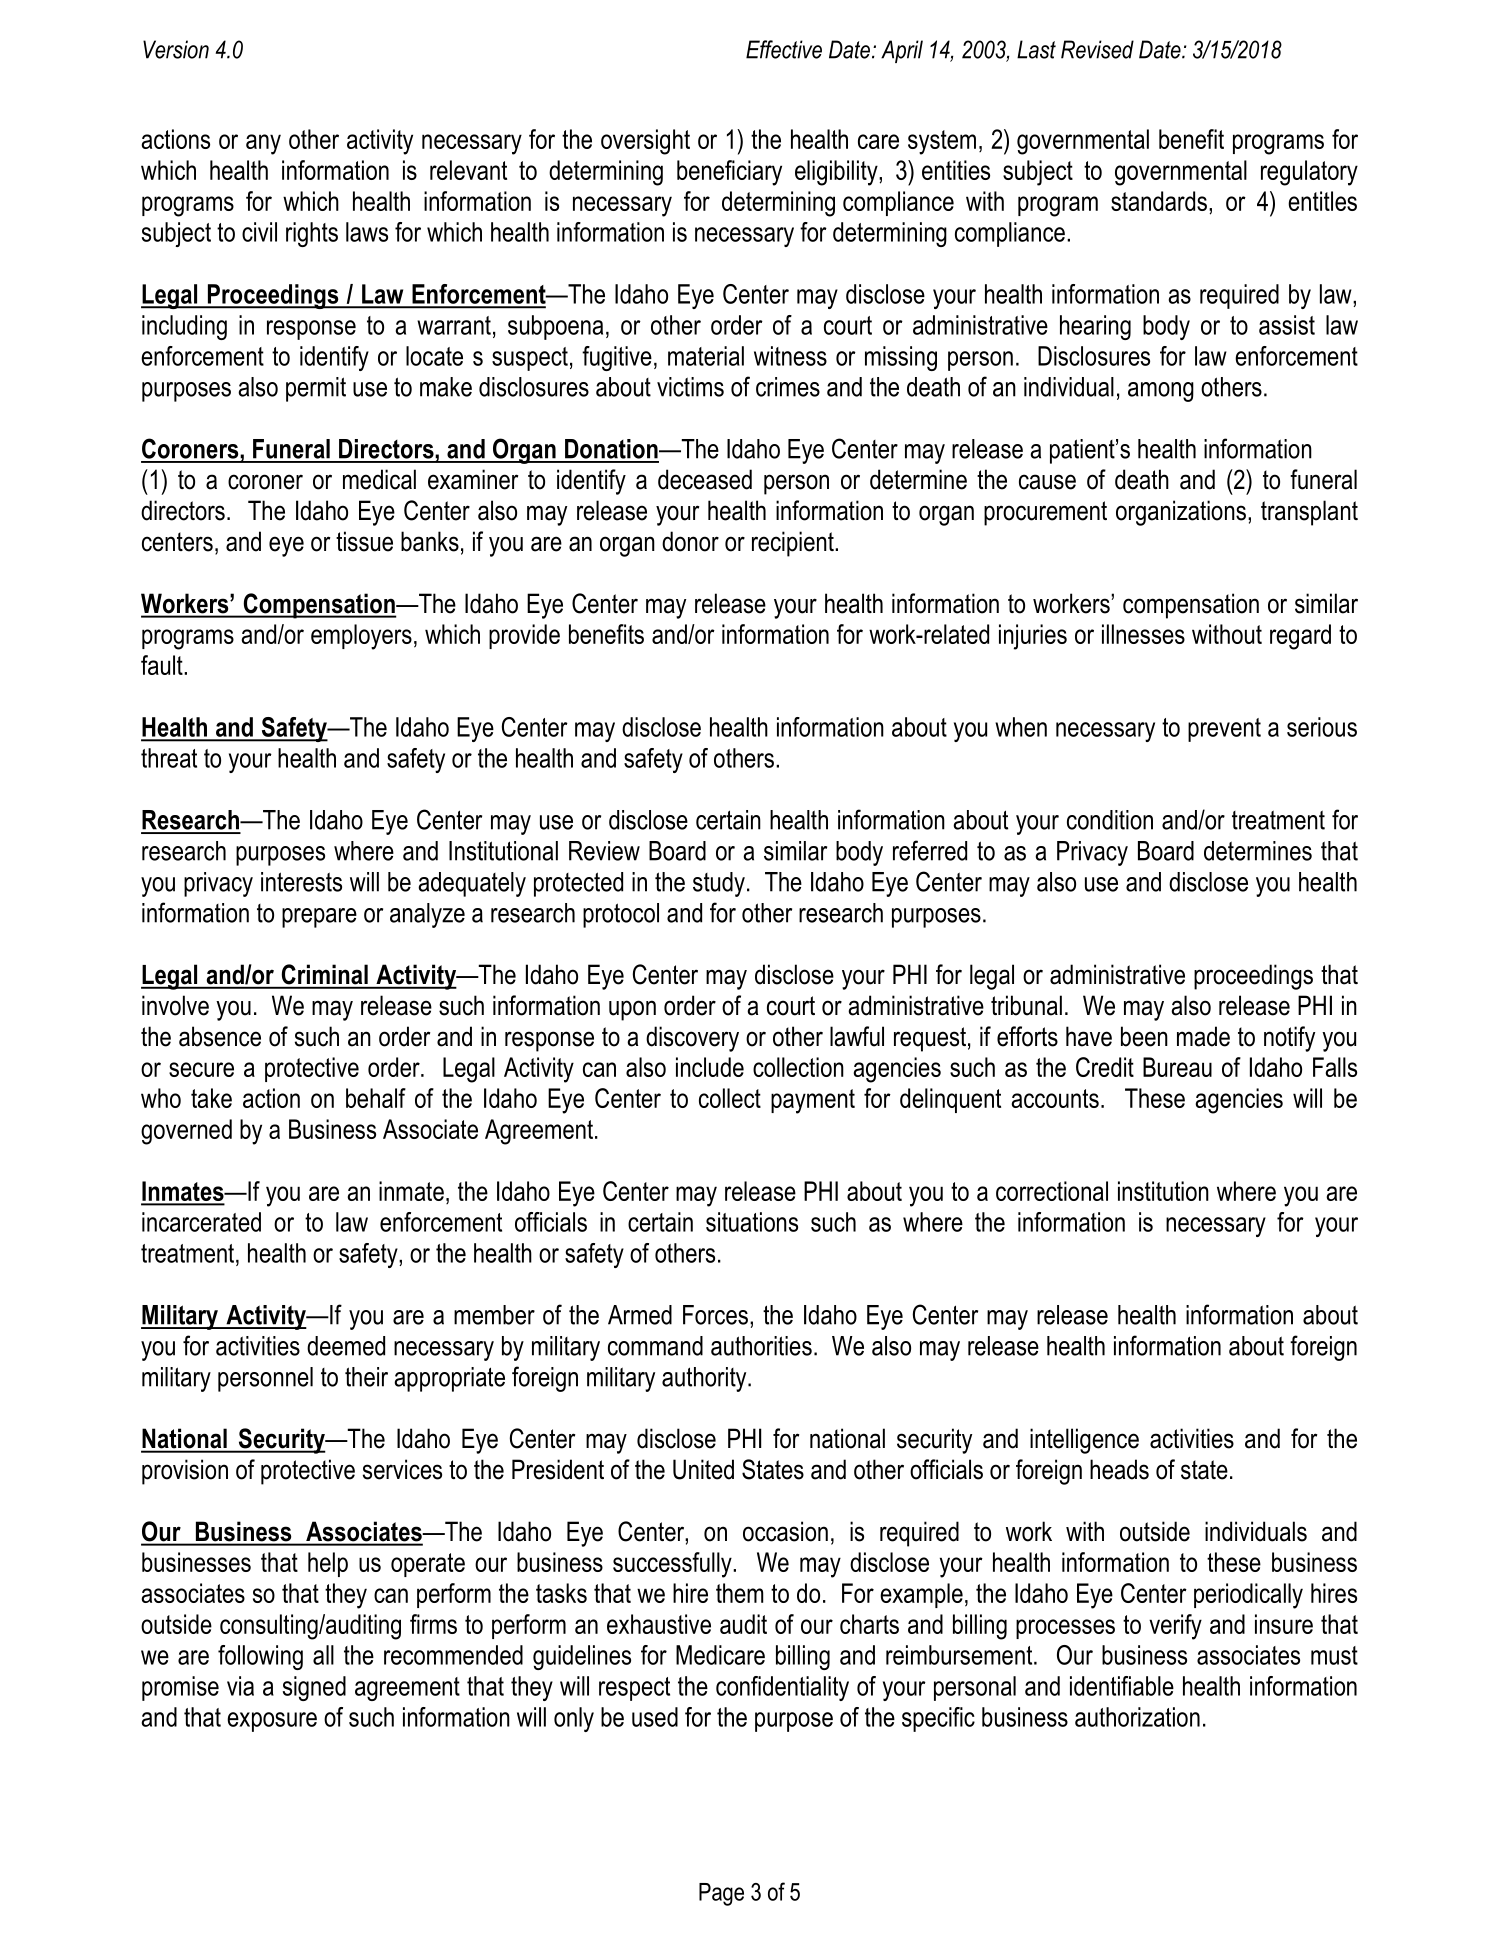 The height and width of the screenshot is (1941, 1499). What do you see at coordinates (319, 918) in the screenshot?
I see `prepare` at bounding box center [319, 918].
